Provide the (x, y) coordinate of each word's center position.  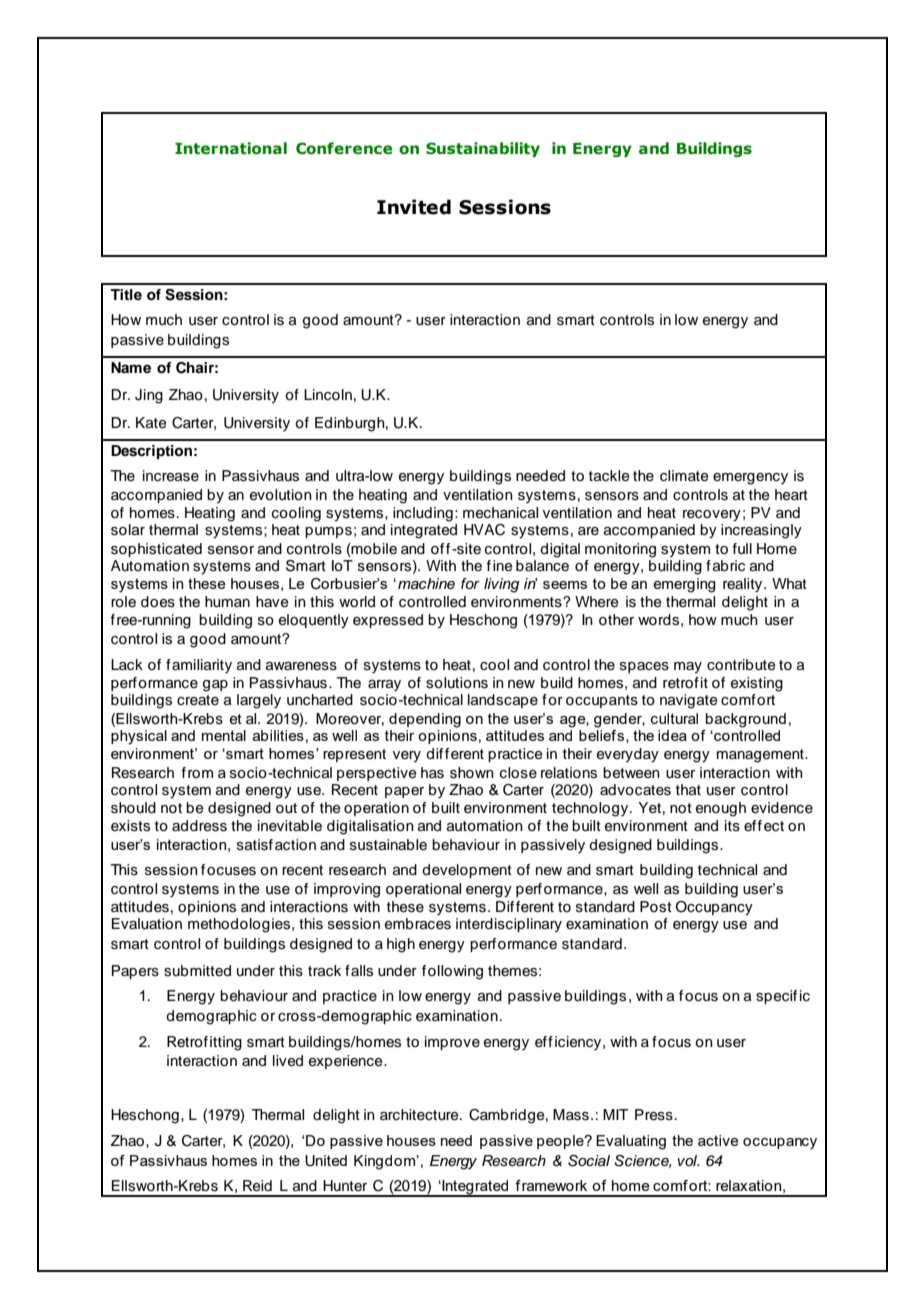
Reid (257, 1186)
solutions (457, 683)
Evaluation (147, 924)
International (231, 148)
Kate (151, 423)
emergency (750, 479)
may (688, 667)
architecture (420, 1115)
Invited (414, 207)
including (423, 514)
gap (215, 686)
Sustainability (483, 149)
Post (656, 907)
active (718, 1140)
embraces (418, 924)
